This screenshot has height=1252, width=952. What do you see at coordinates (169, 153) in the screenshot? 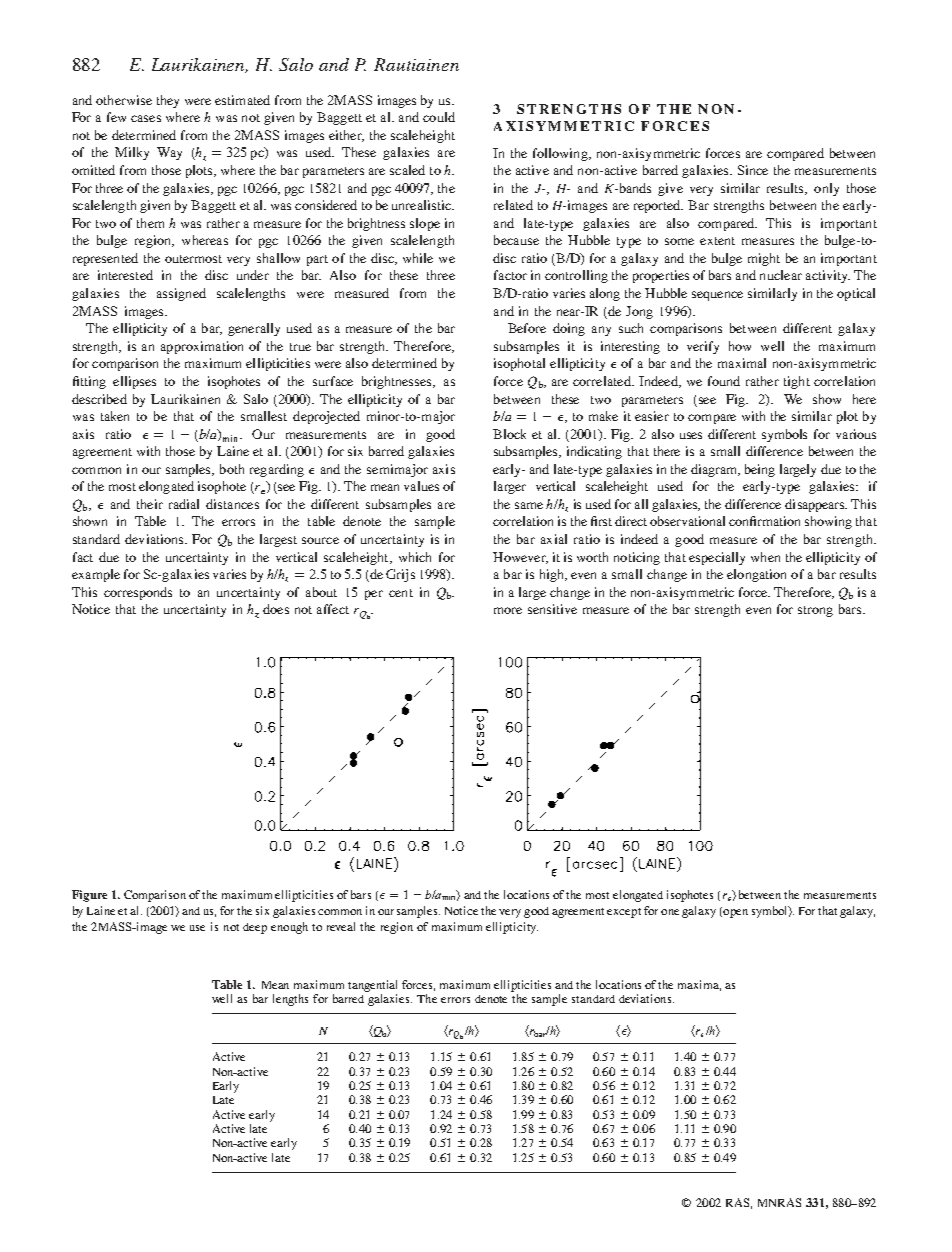
I see `Way` at bounding box center [169, 153].
